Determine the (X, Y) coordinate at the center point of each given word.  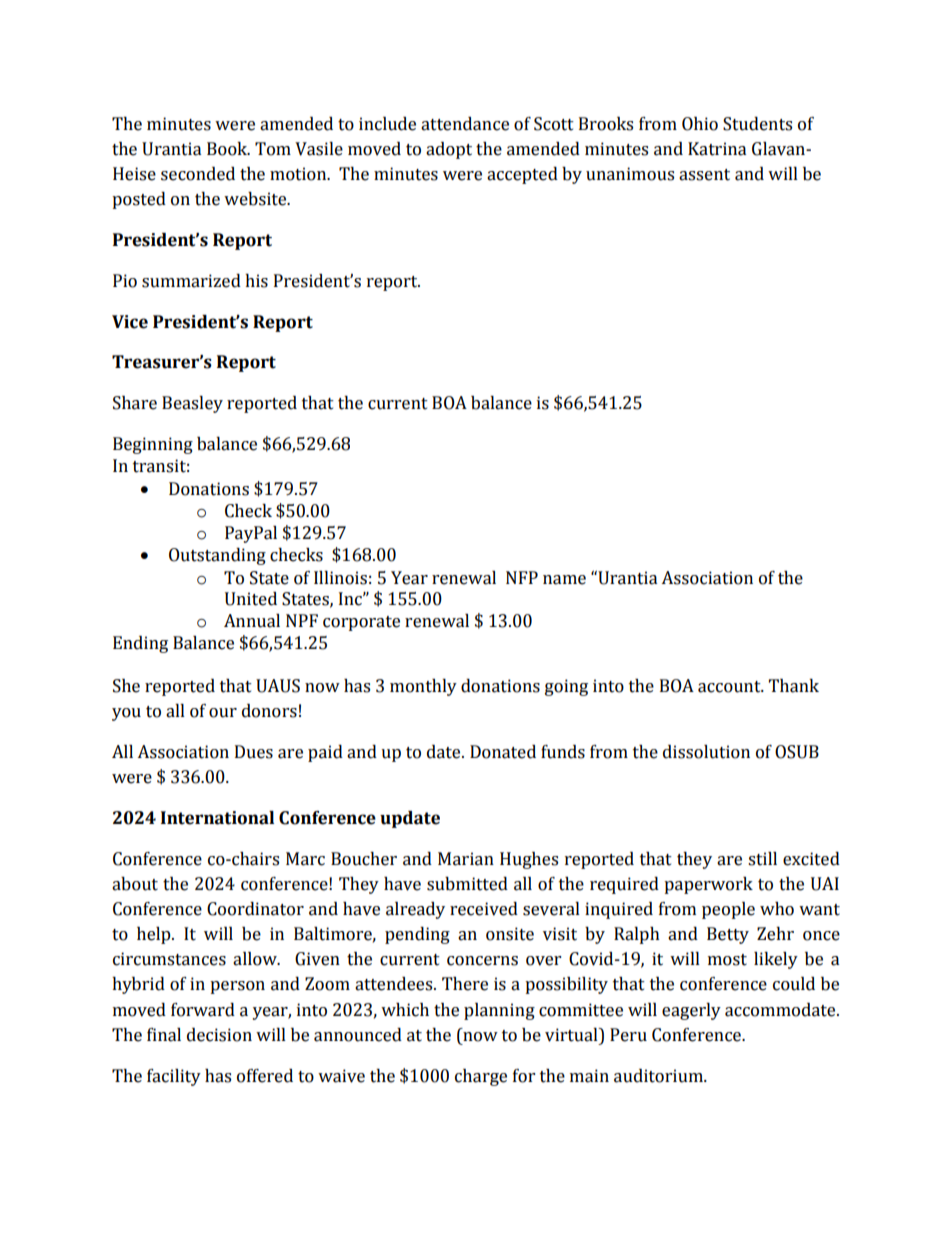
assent (704, 175)
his (256, 281)
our (223, 713)
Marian (466, 859)
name (564, 580)
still (762, 859)
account (730, 687)
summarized (191, 281)
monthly (423, 687)
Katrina (717, 149)
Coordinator (255, 909)
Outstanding (217, 556)
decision (219, 1035)
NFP (522, 577)
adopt (449, 150)
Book (228, 149)
